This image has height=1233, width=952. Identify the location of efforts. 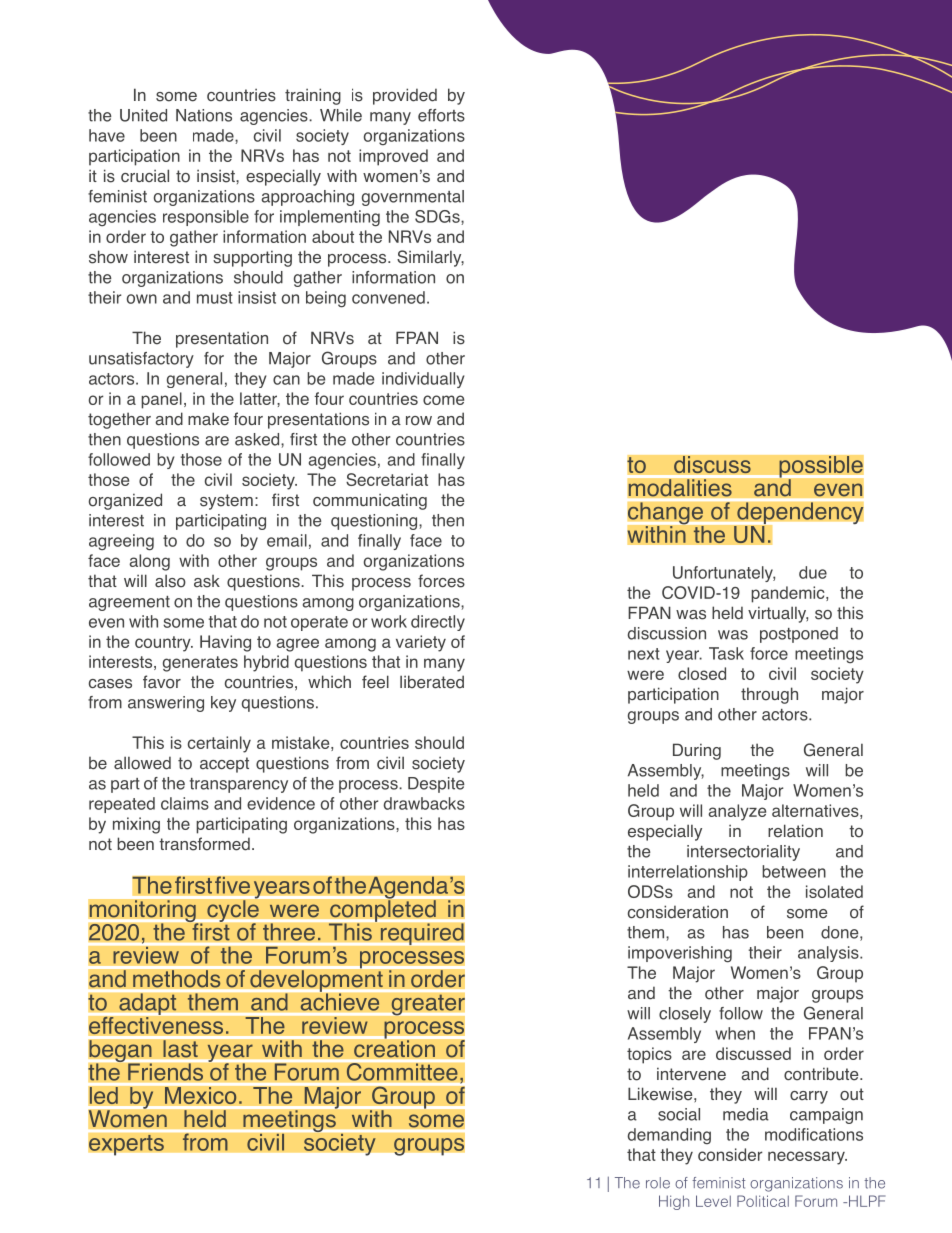
(441, 115).
